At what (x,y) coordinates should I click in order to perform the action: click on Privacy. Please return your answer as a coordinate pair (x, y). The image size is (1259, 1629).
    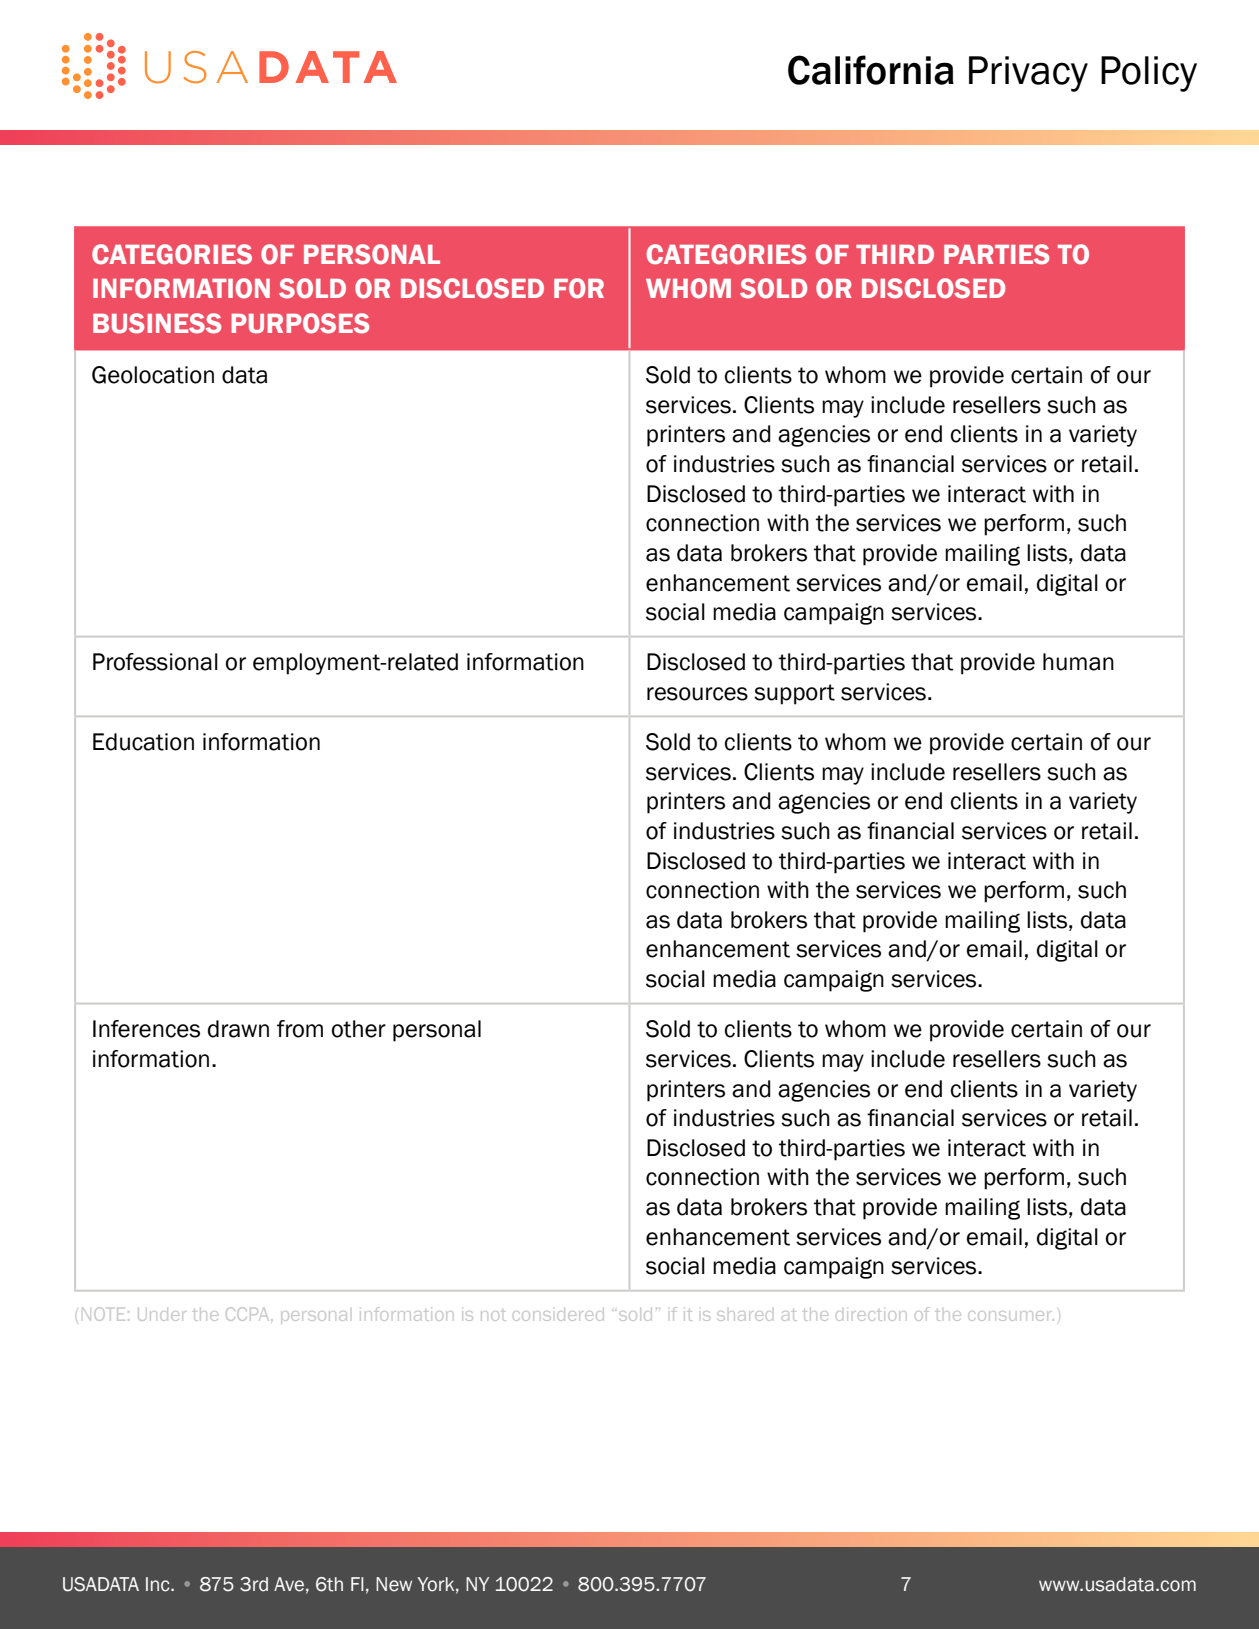
    Looking at the image, I should click on (1028, 74).
